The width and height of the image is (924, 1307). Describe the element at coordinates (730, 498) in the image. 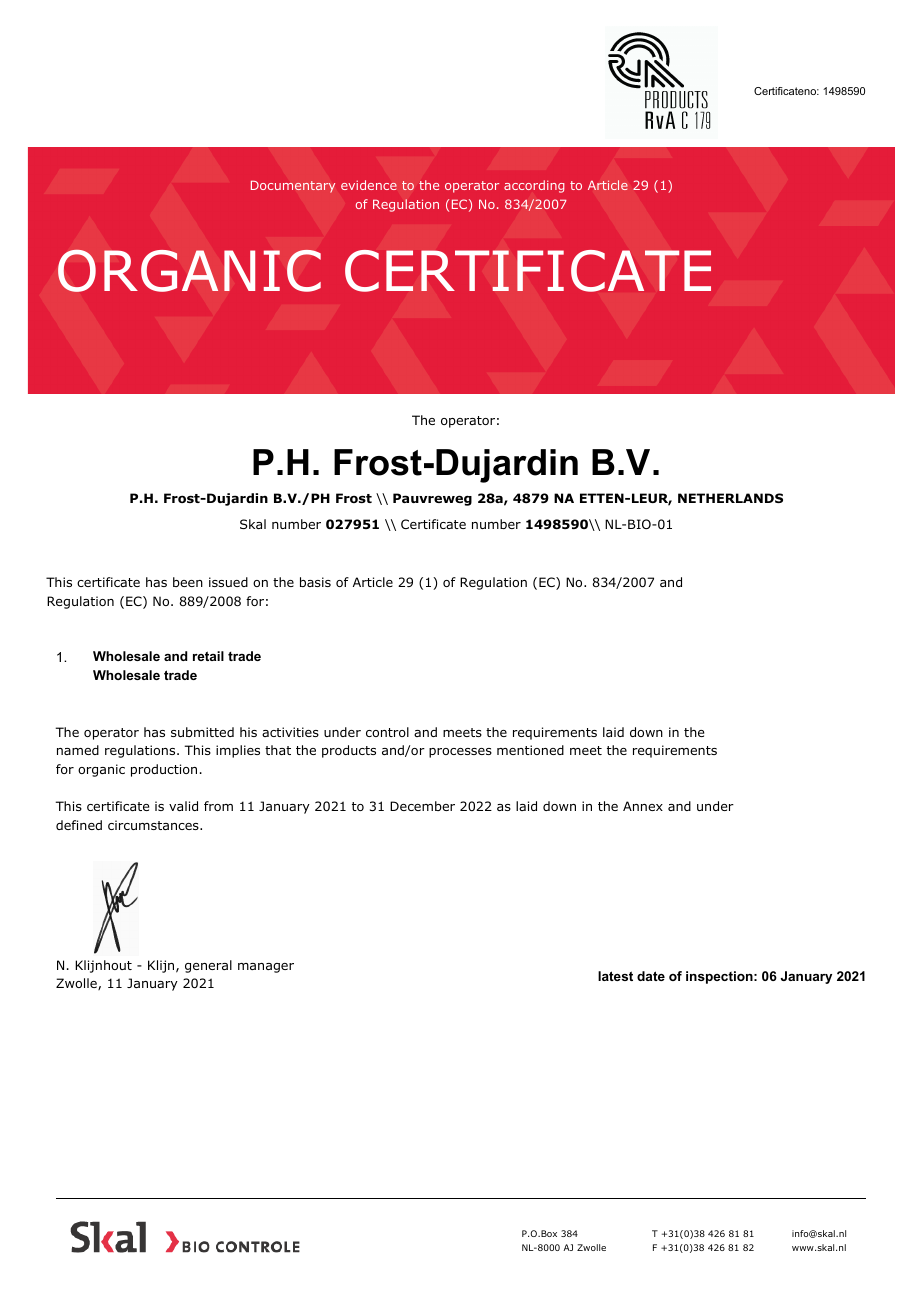

I see `NETHERLANDS` at that location.
